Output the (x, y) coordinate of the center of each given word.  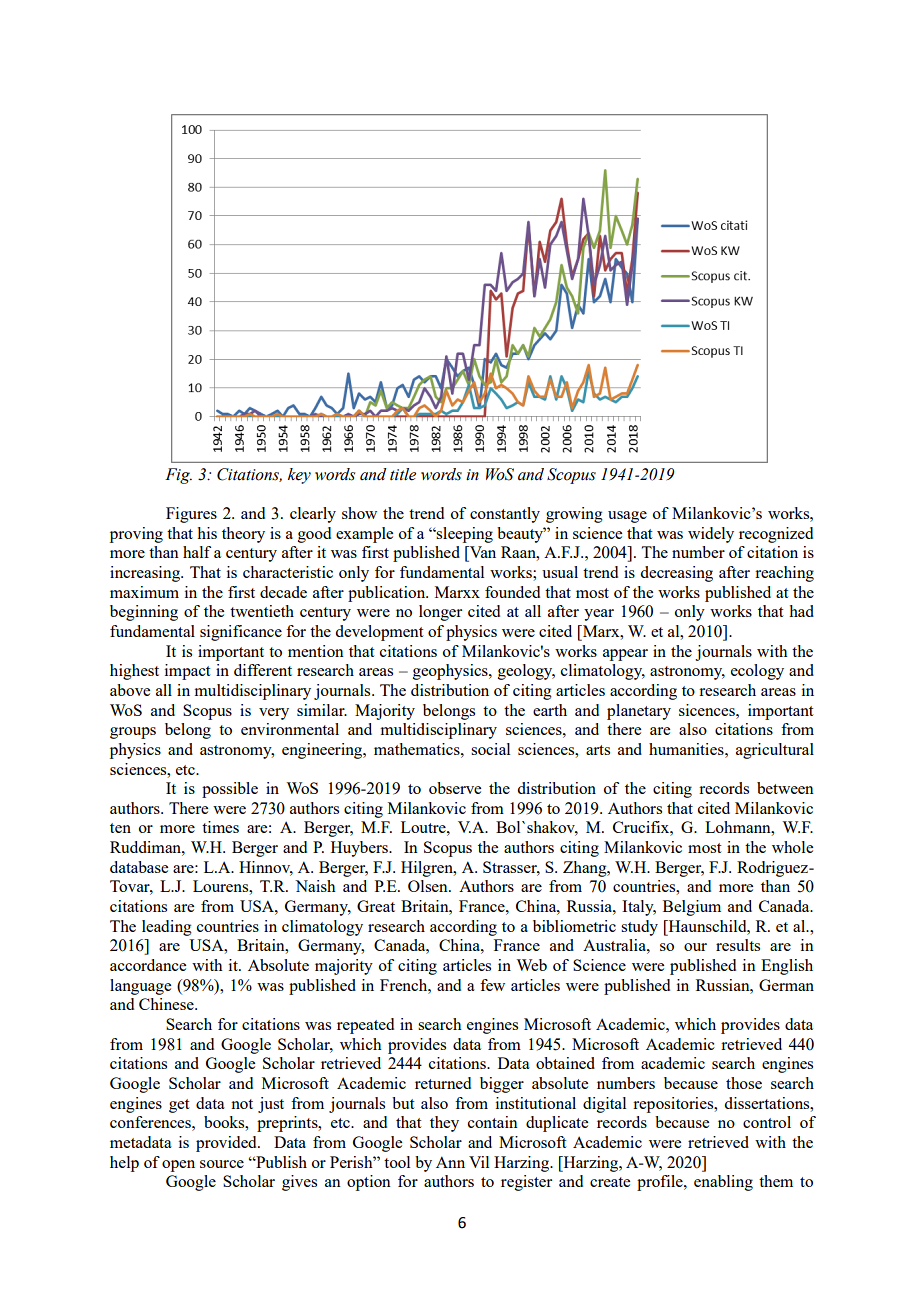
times (220, 827)
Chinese (167, 1004)
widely (711, 535)
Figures (191, 515)
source (222, 1164)
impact (187, 672)
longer (440, 613)
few (492, 985)
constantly (505, 515)
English (787, 967)
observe (455, 788)
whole (792, 847)
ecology (757, 672)
